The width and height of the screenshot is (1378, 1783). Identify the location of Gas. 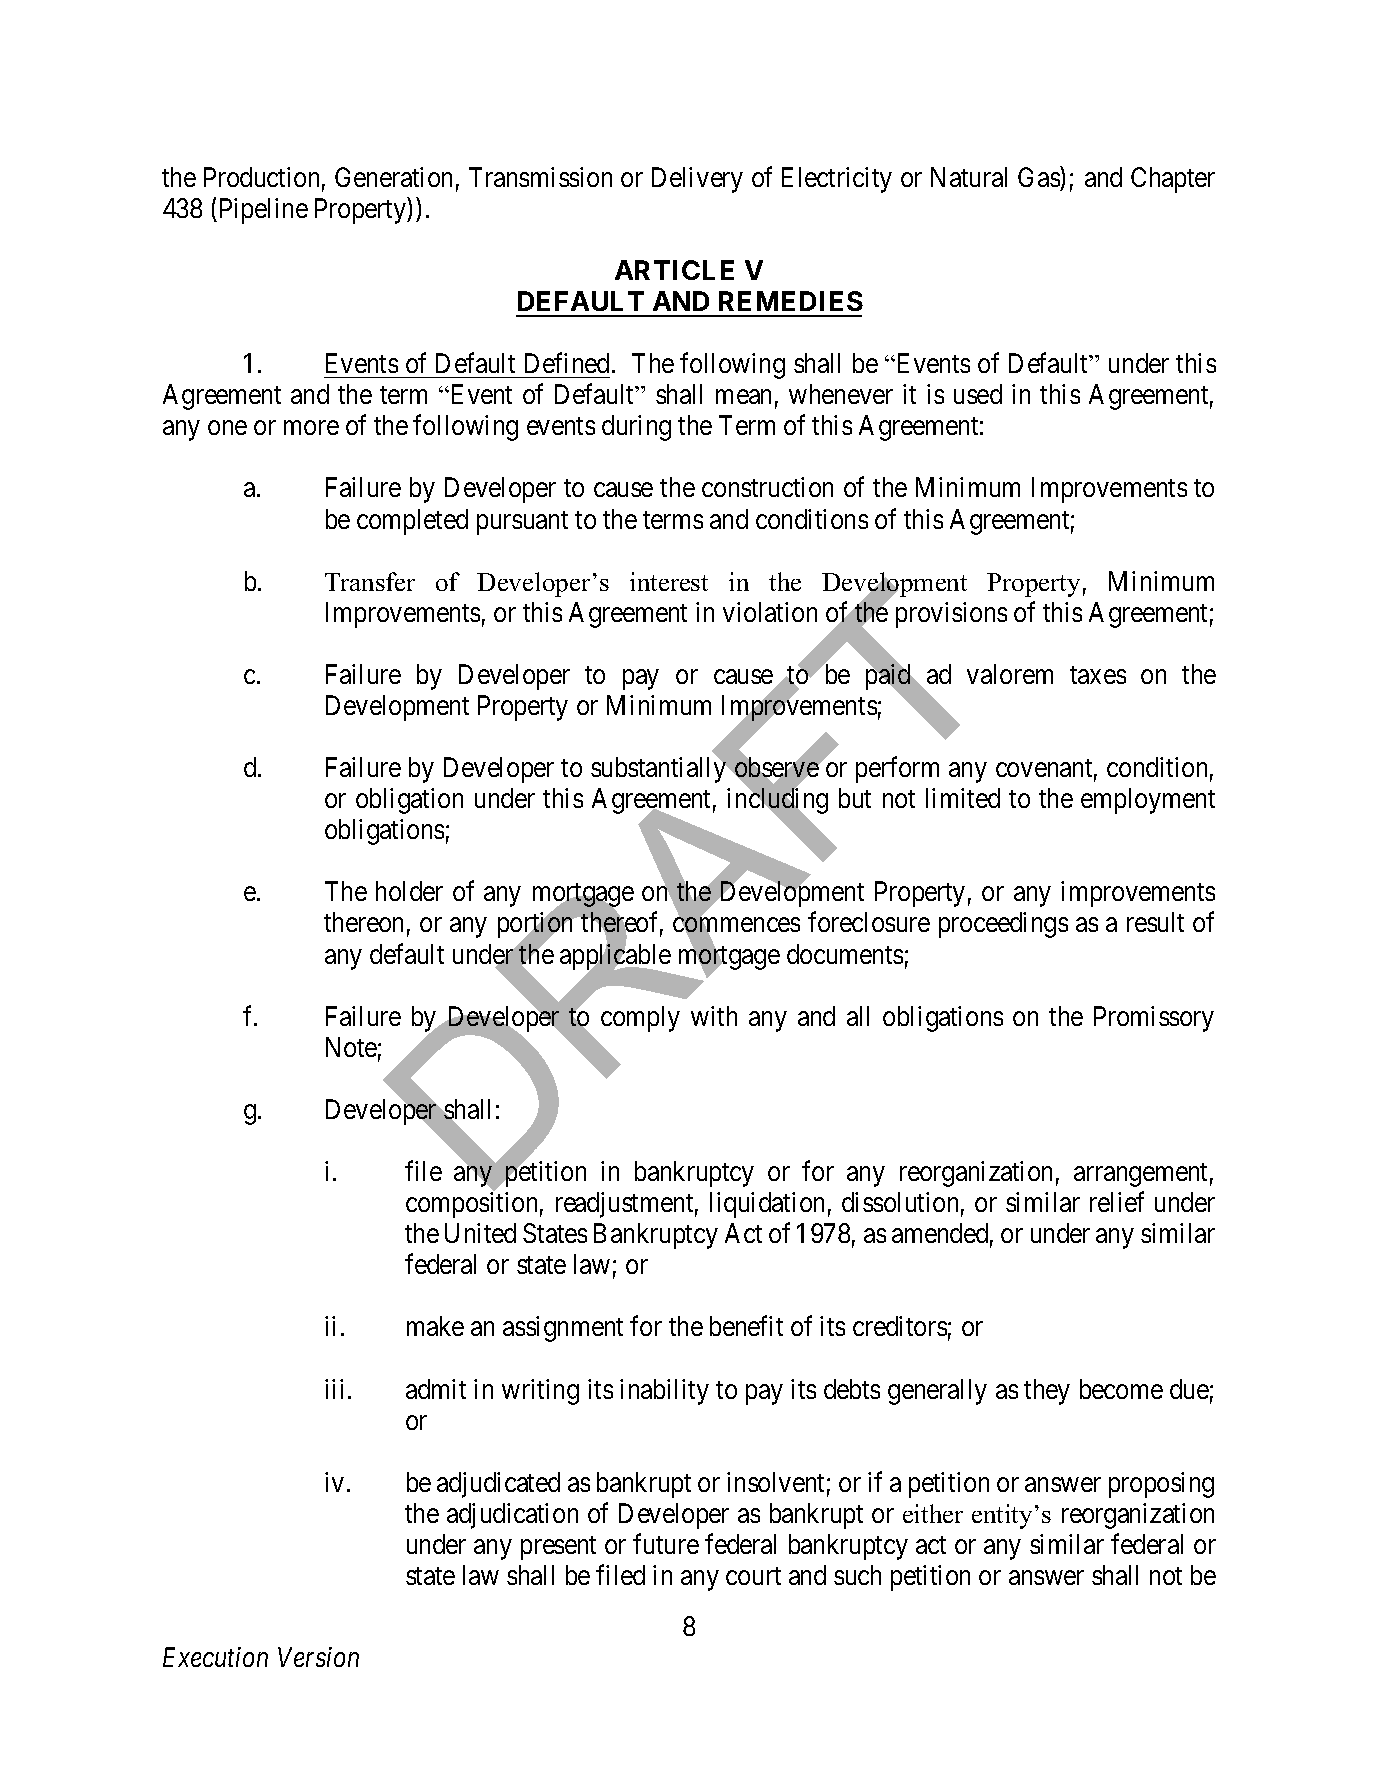
(1039, 177).
